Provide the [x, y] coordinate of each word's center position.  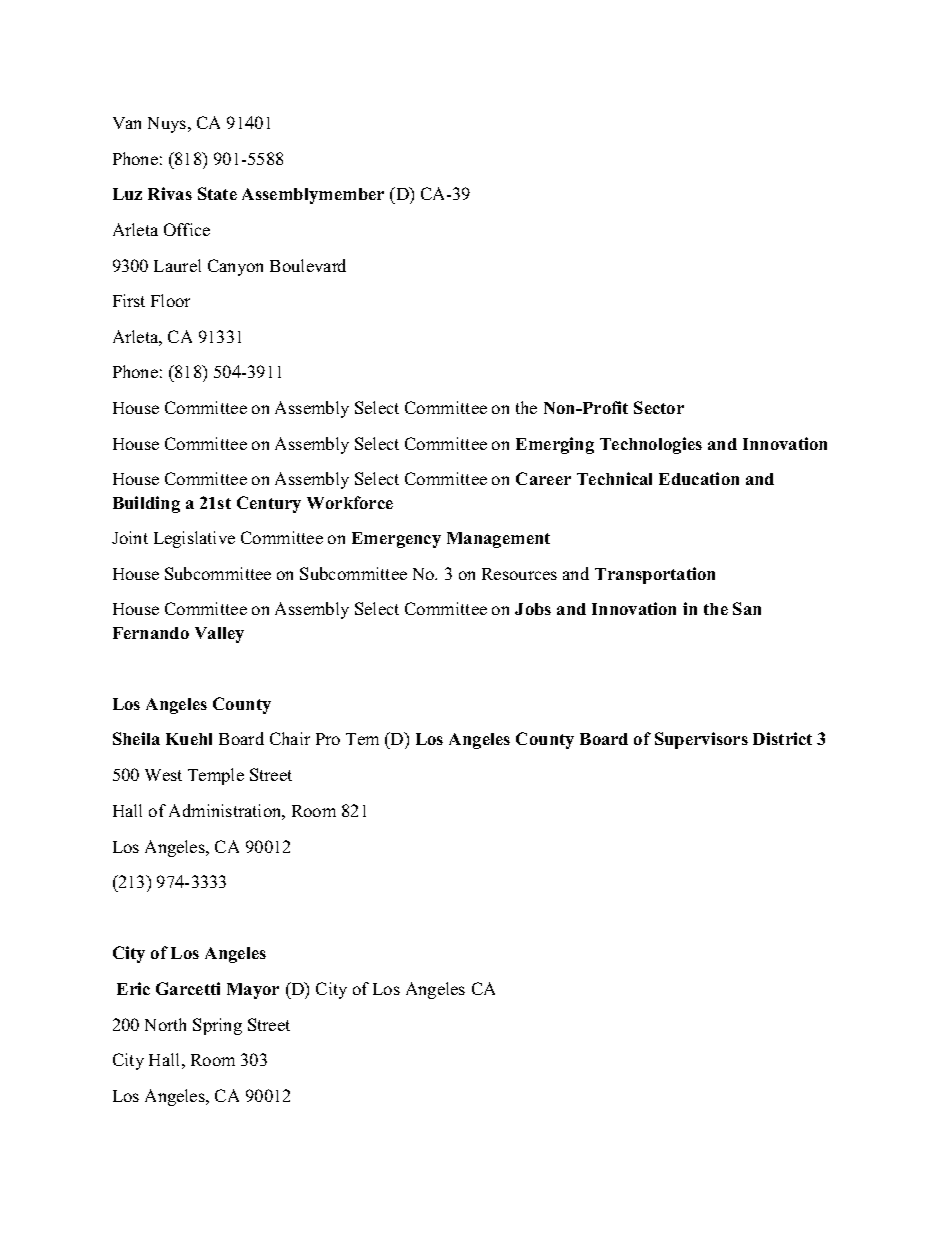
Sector [659, 407]
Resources [519, 574]
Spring [217, 1026]
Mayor [253, 991]
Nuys [168, 125]
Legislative [194, 539]
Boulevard [308, 265]
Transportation [655, 575]
